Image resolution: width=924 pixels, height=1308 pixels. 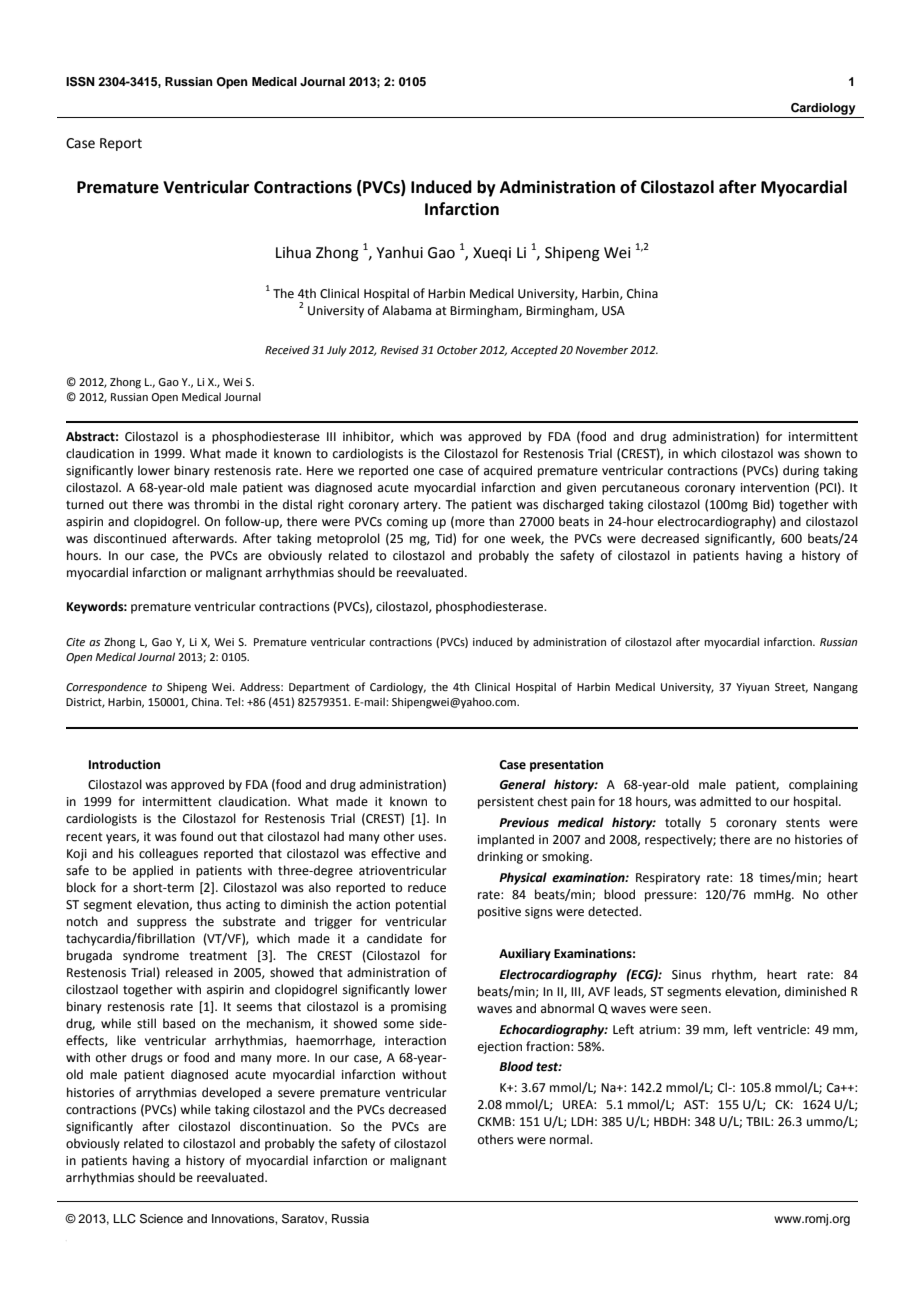 What do you see at coordinates (613, 311) in the screenshot?
I see `USA` at bounding box center [613, 311].
